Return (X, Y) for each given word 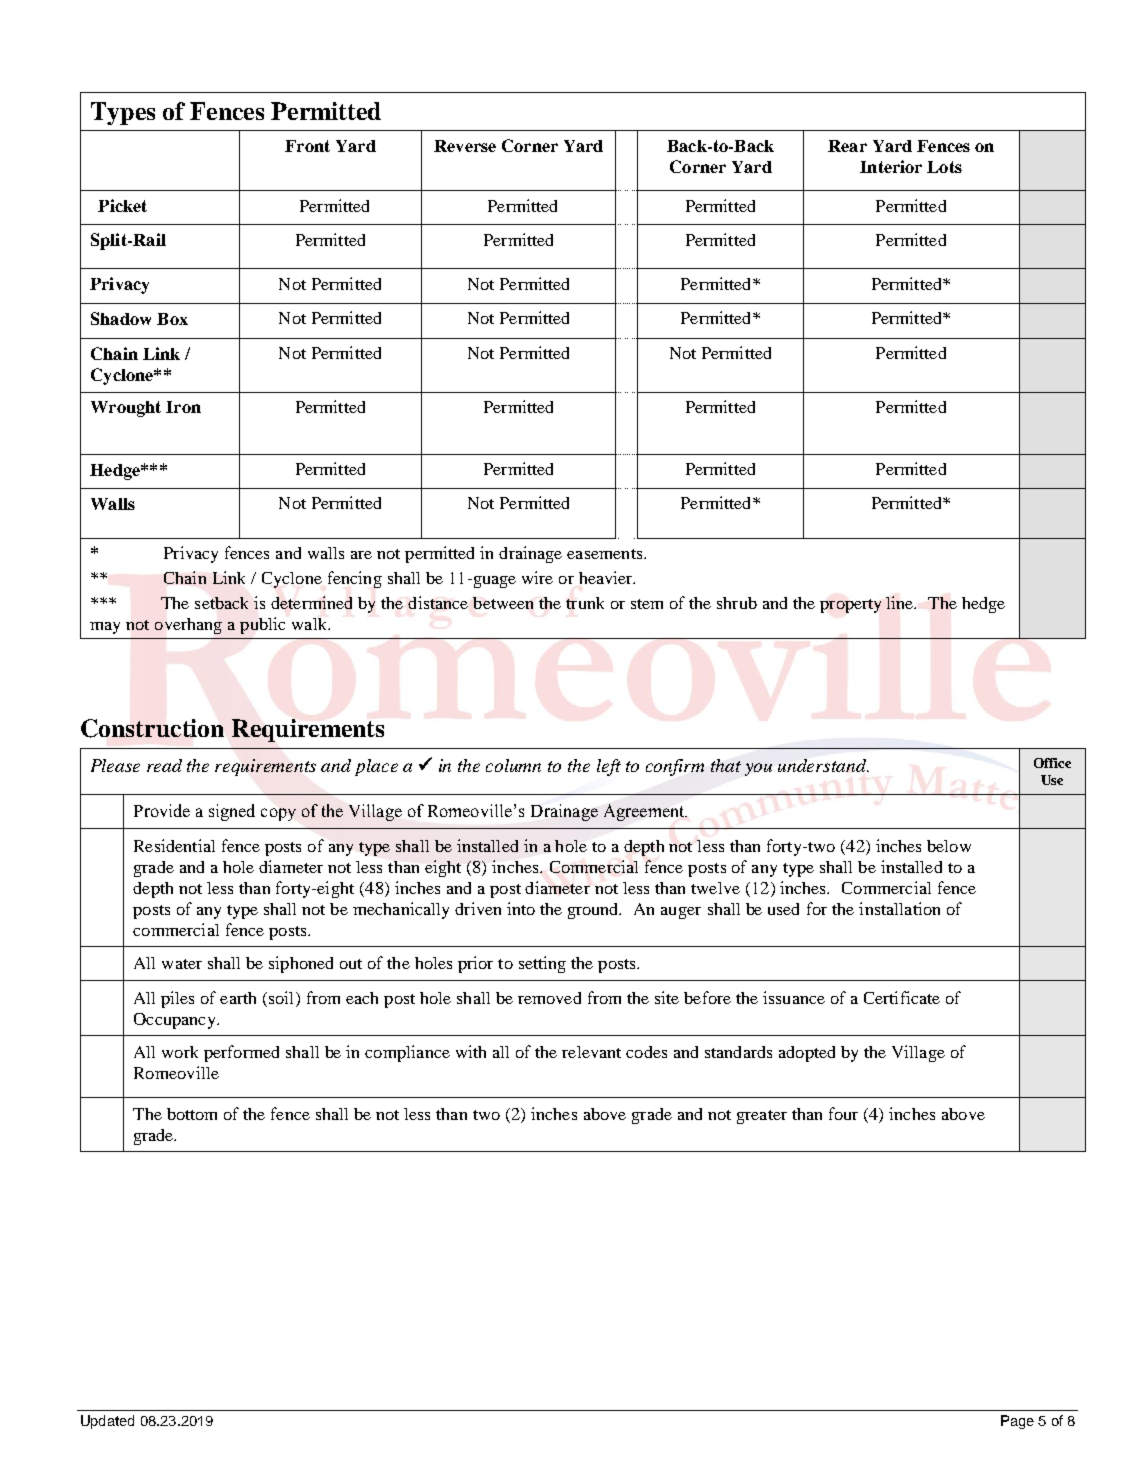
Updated (107, 1422)
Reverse (465, 146)
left (609, 767)
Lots (944, 167)
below (949, 846)
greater (762, 1117)
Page (1017, 1422)
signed (232, 812)
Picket (122, 205)
